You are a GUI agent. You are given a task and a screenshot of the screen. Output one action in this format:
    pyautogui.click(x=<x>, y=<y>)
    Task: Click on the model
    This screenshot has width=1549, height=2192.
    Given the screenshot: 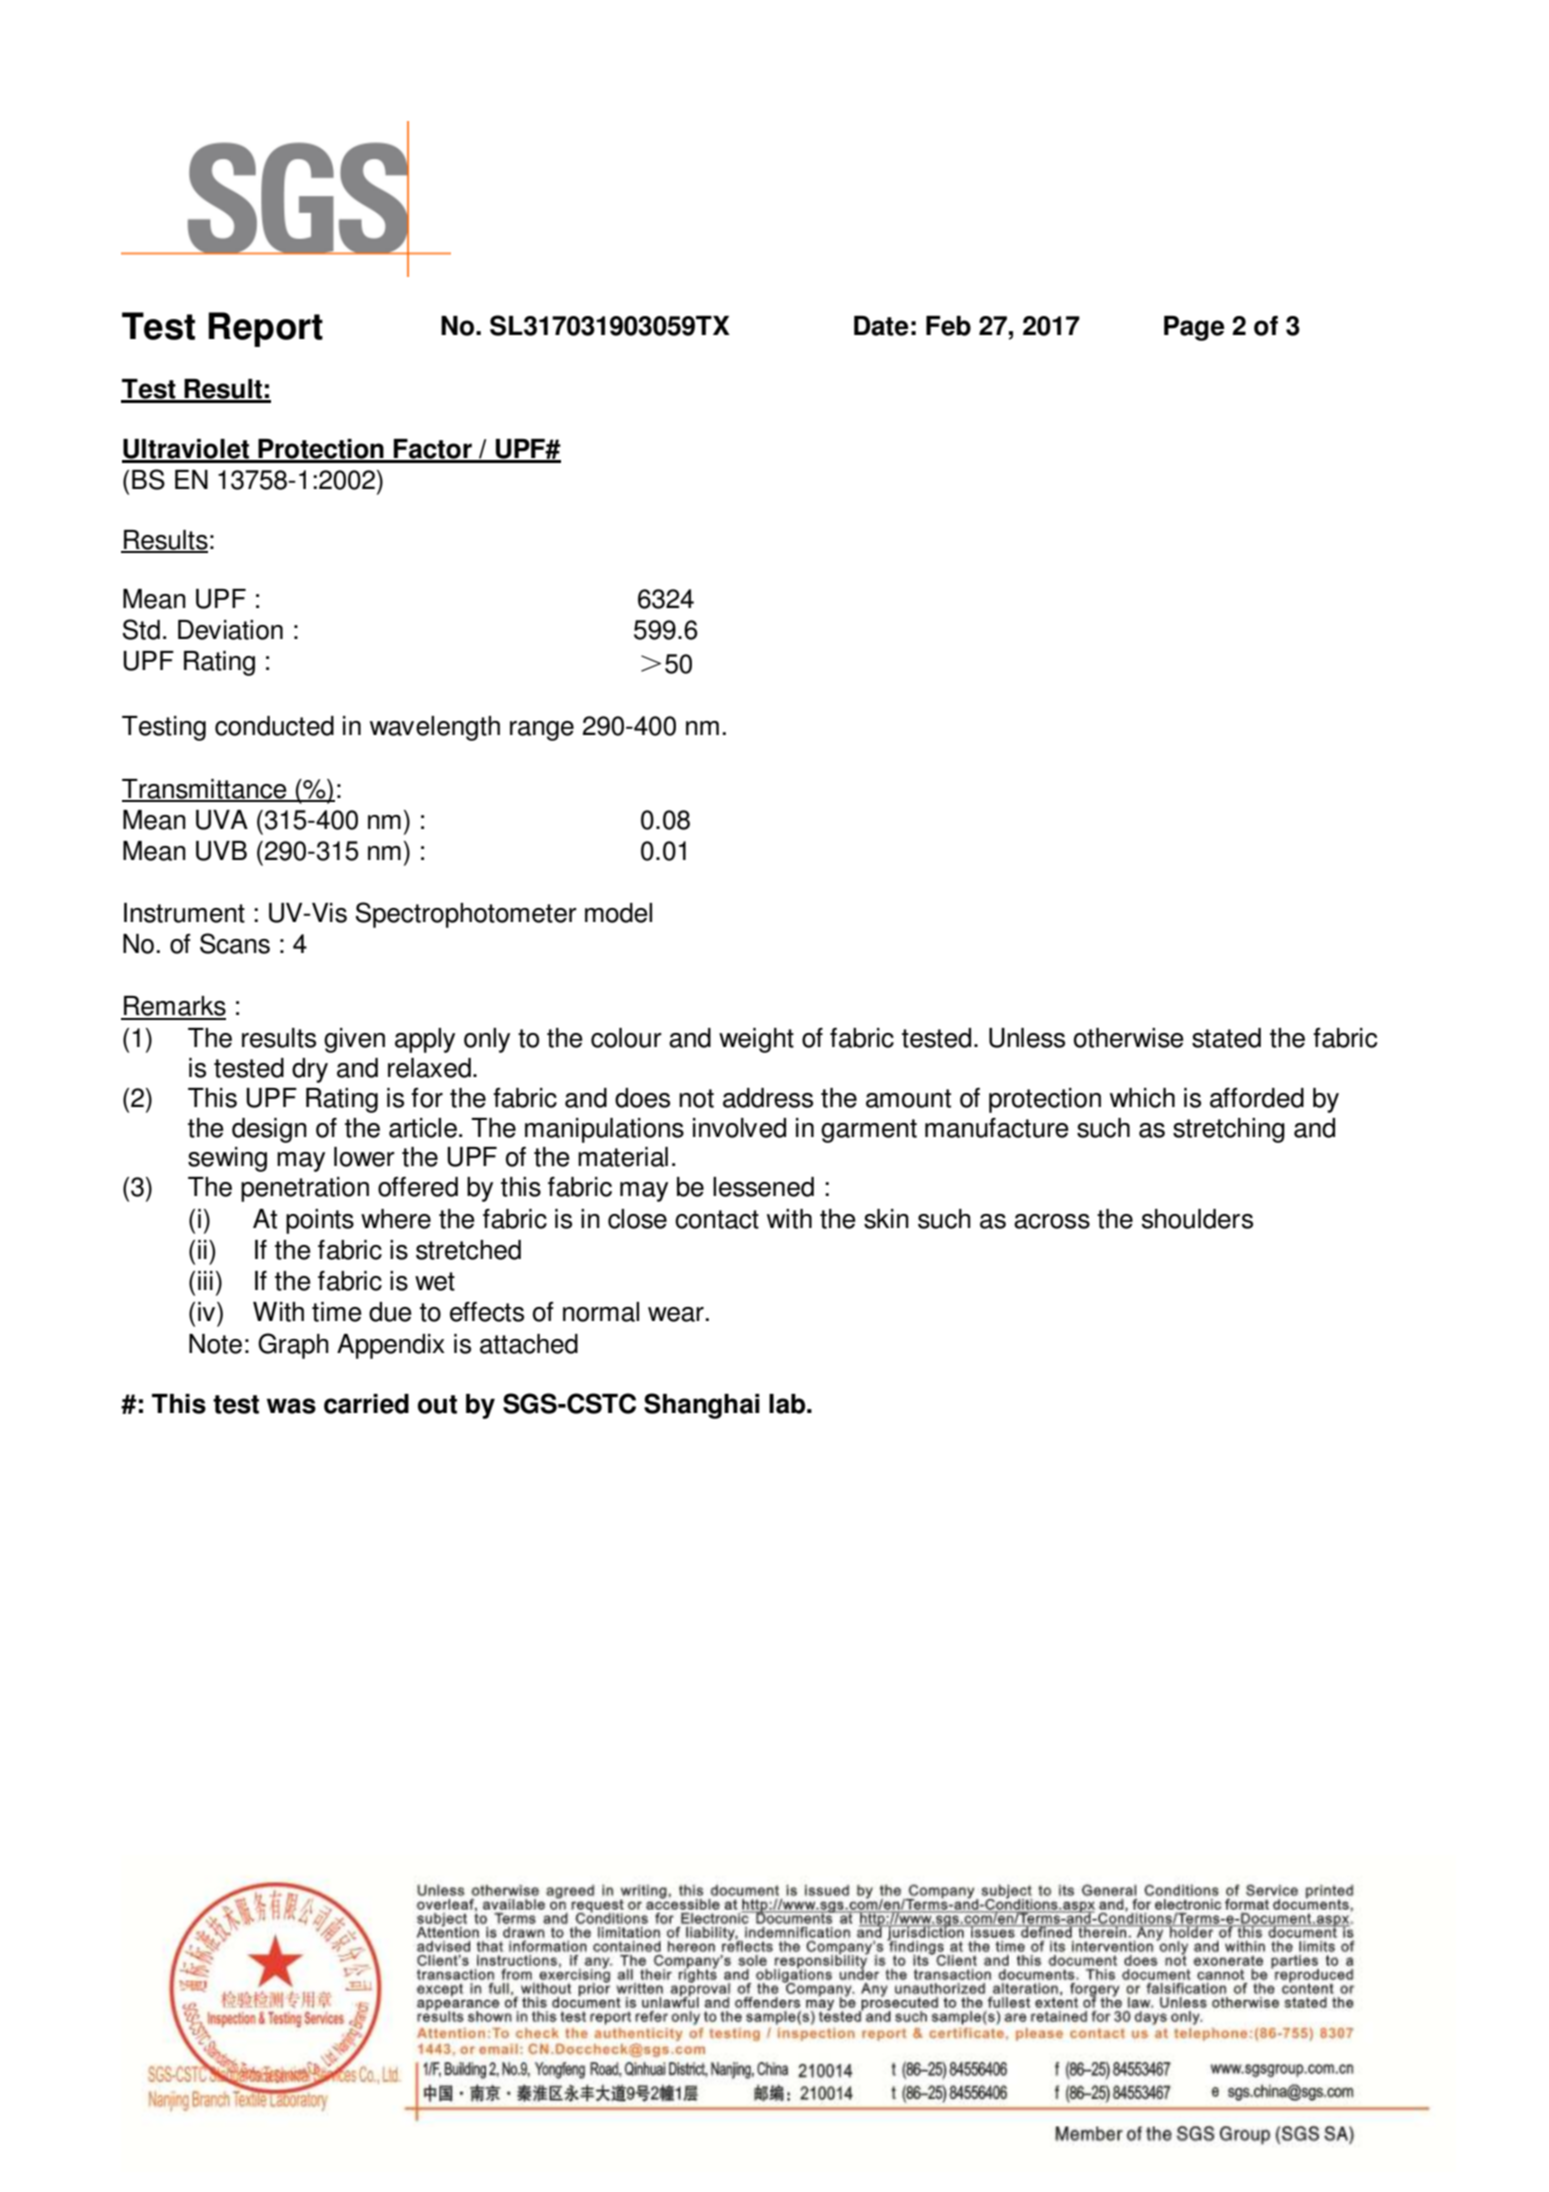 What is the action you would take?
    pyautogui.click(x=618, y=913)
